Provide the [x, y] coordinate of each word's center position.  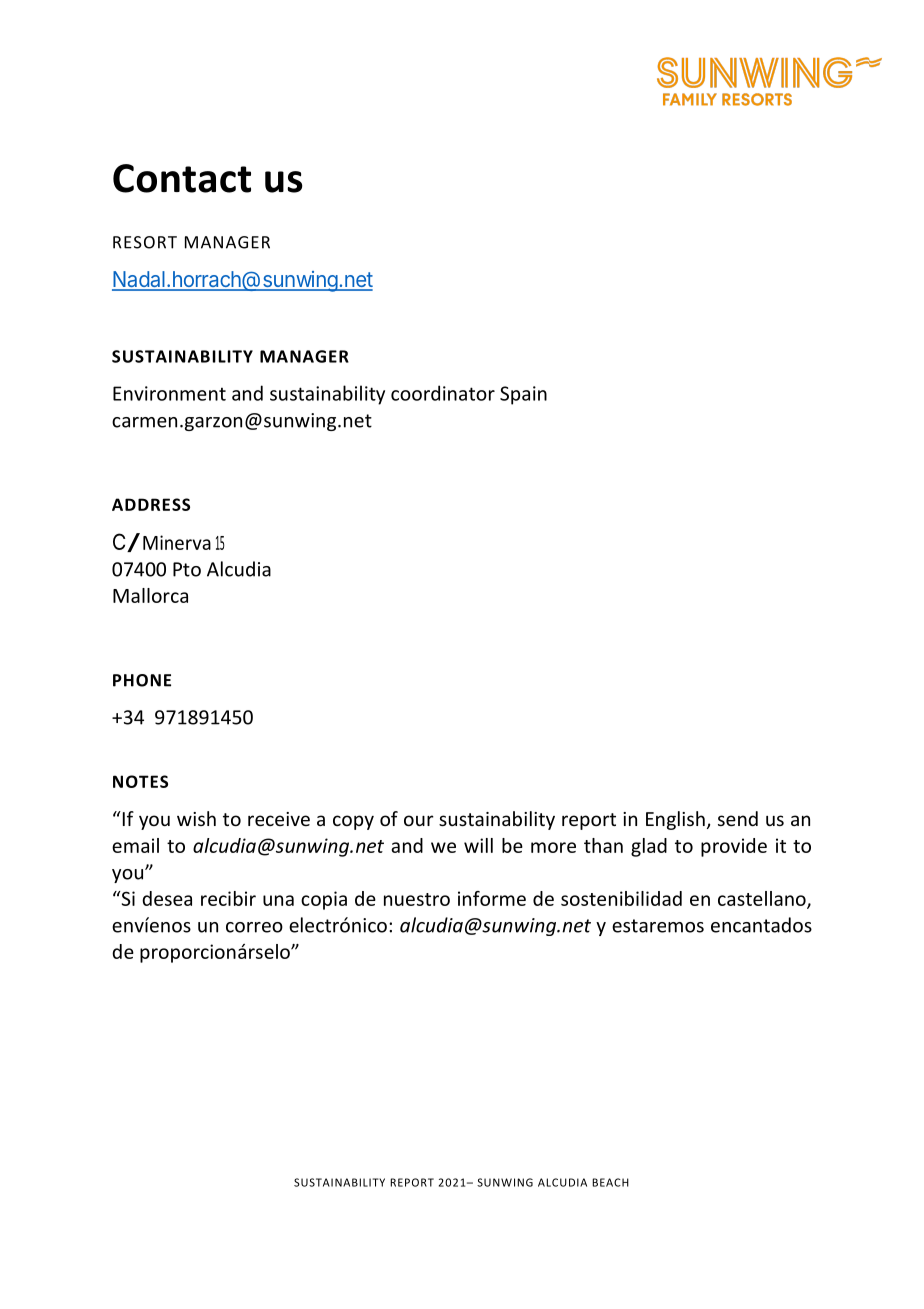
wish [196, 818]
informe [492, 898]
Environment [169, 393]
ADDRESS [151, 504]
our [419, 820]
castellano [763, 899]
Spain [523, 395]
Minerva [177, 542]
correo [254, 927]
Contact [182, 178]
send [738, 818]
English [675, 820]
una [278, 900]
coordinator [443, 393]
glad [649, 847]
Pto [187, 569]
